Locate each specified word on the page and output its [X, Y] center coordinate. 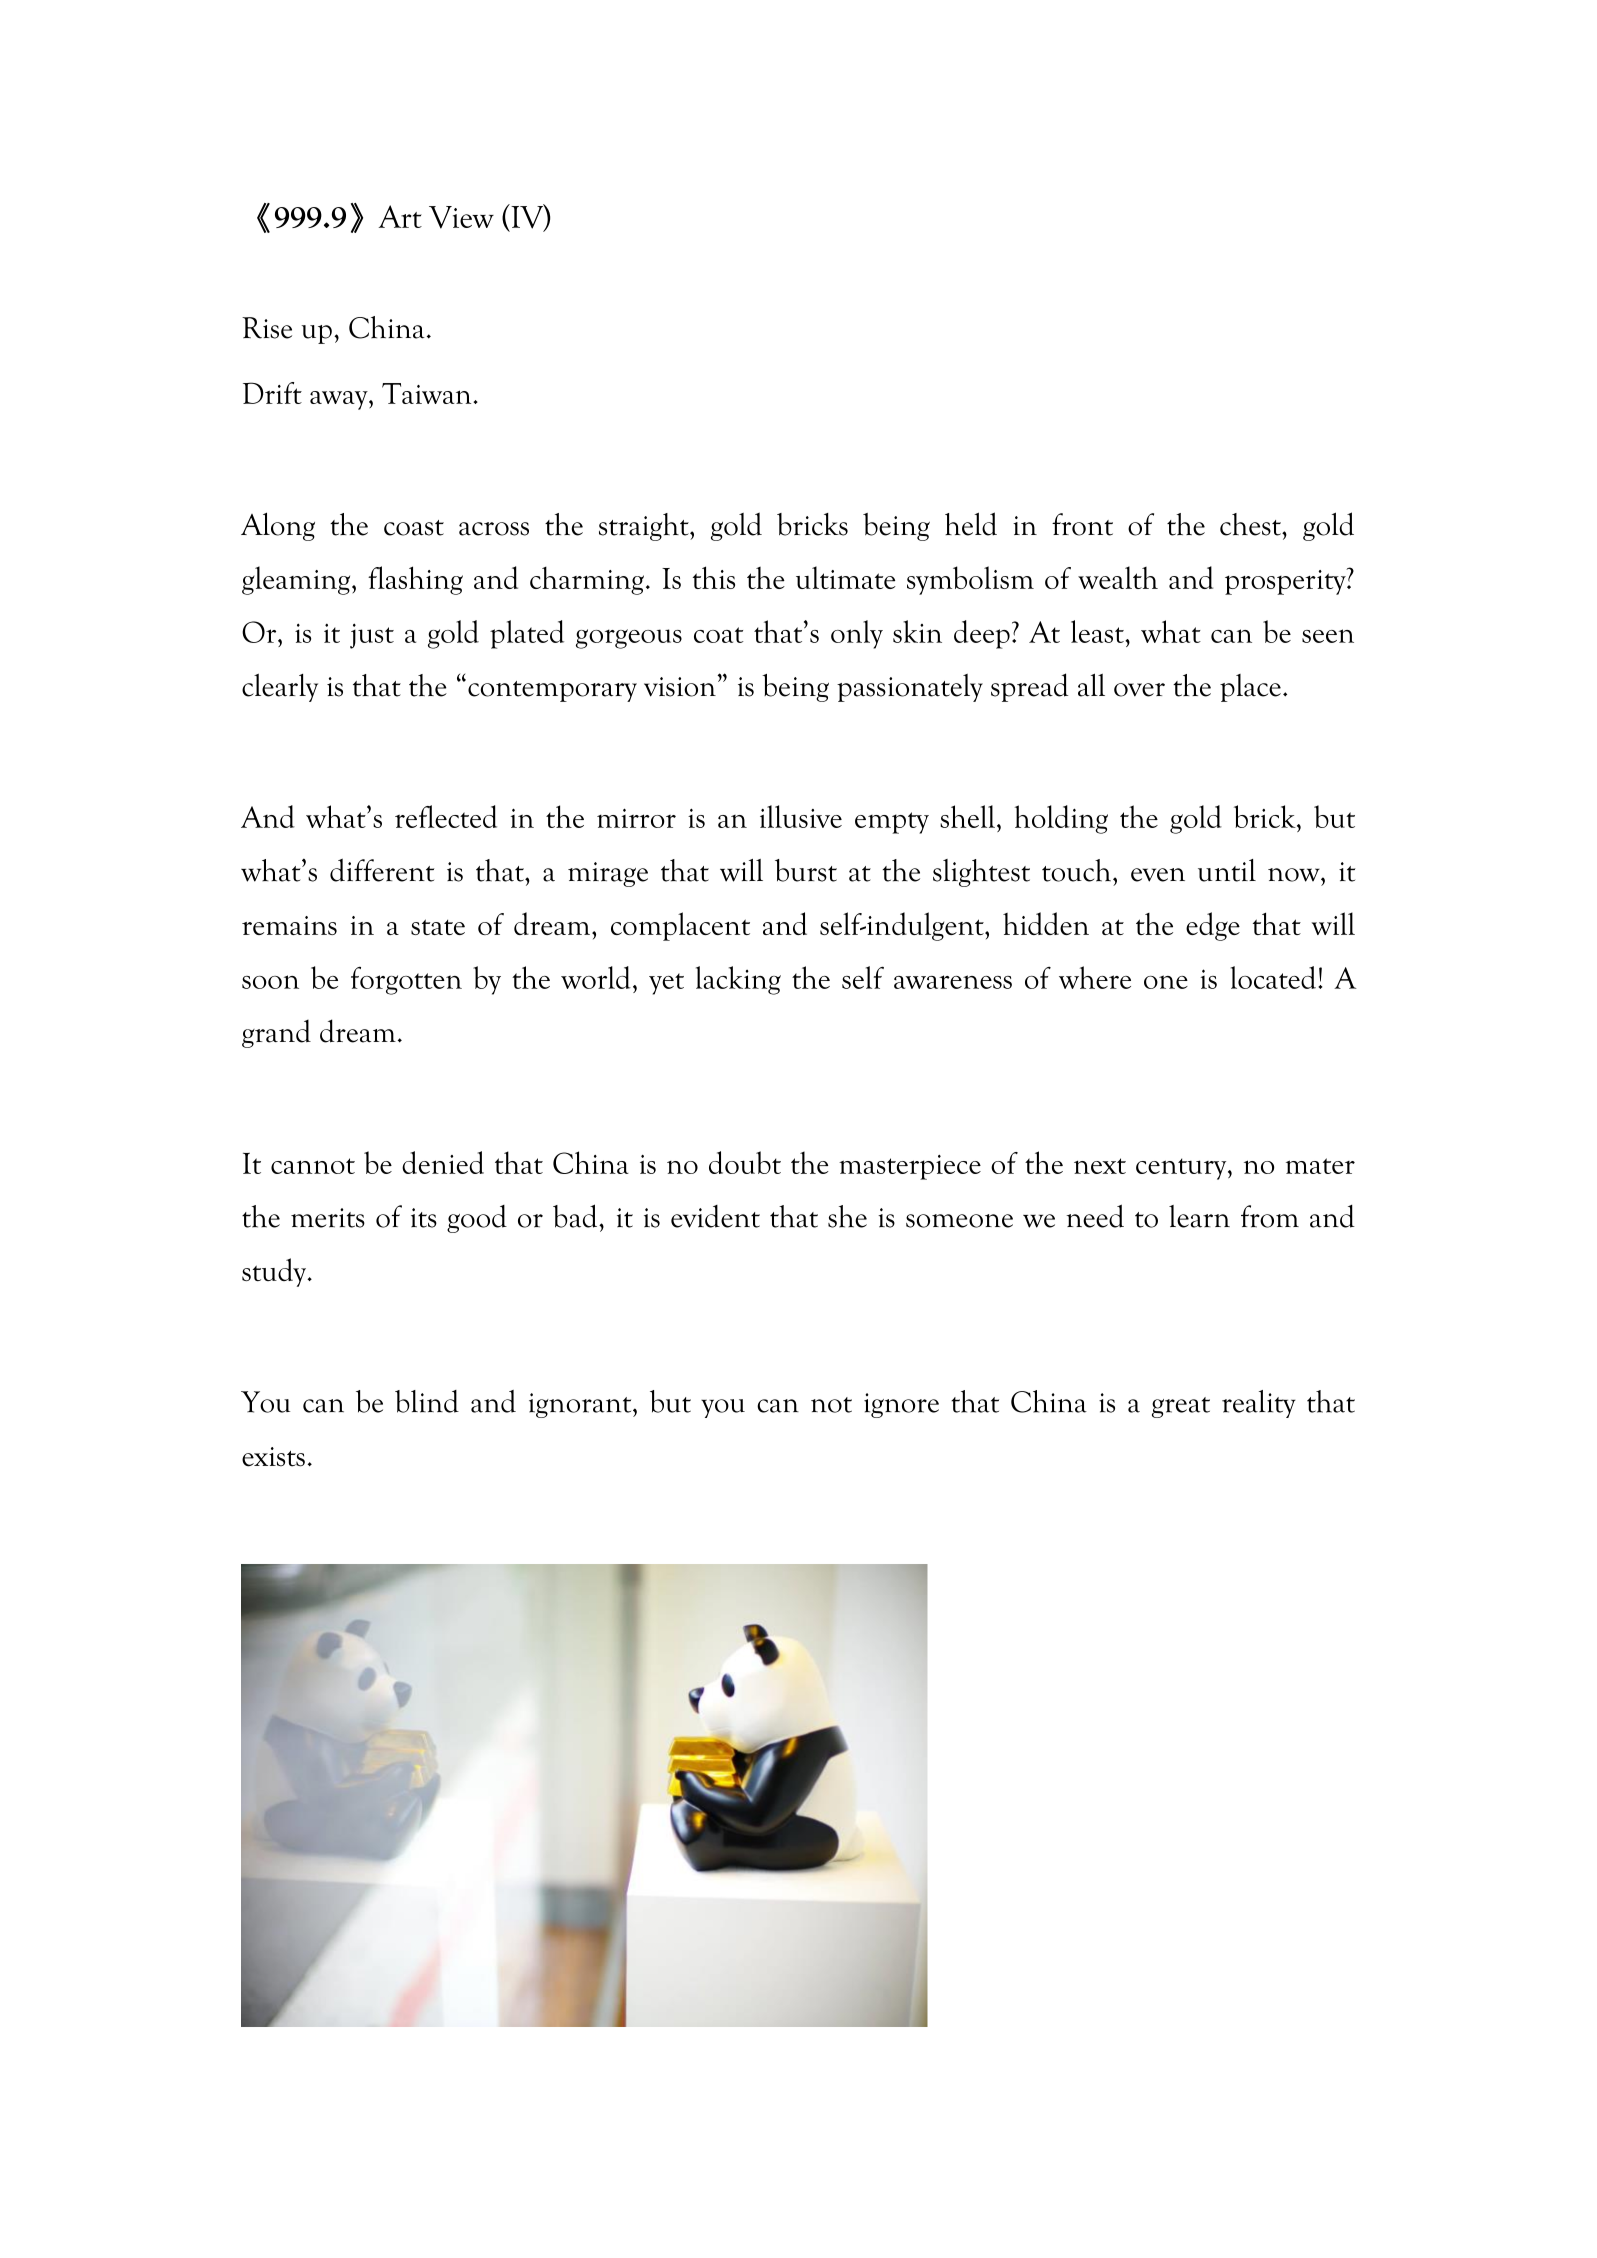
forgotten [406, 981]
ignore [901, 1405]
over [1139, 690]
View [461, 217]
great [1181, 1407]
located [1273, 977]
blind [427, 1401]
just [372, 636]
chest [1251, 524]
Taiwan [428, 393]
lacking [738, 980]
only [857, 634]
